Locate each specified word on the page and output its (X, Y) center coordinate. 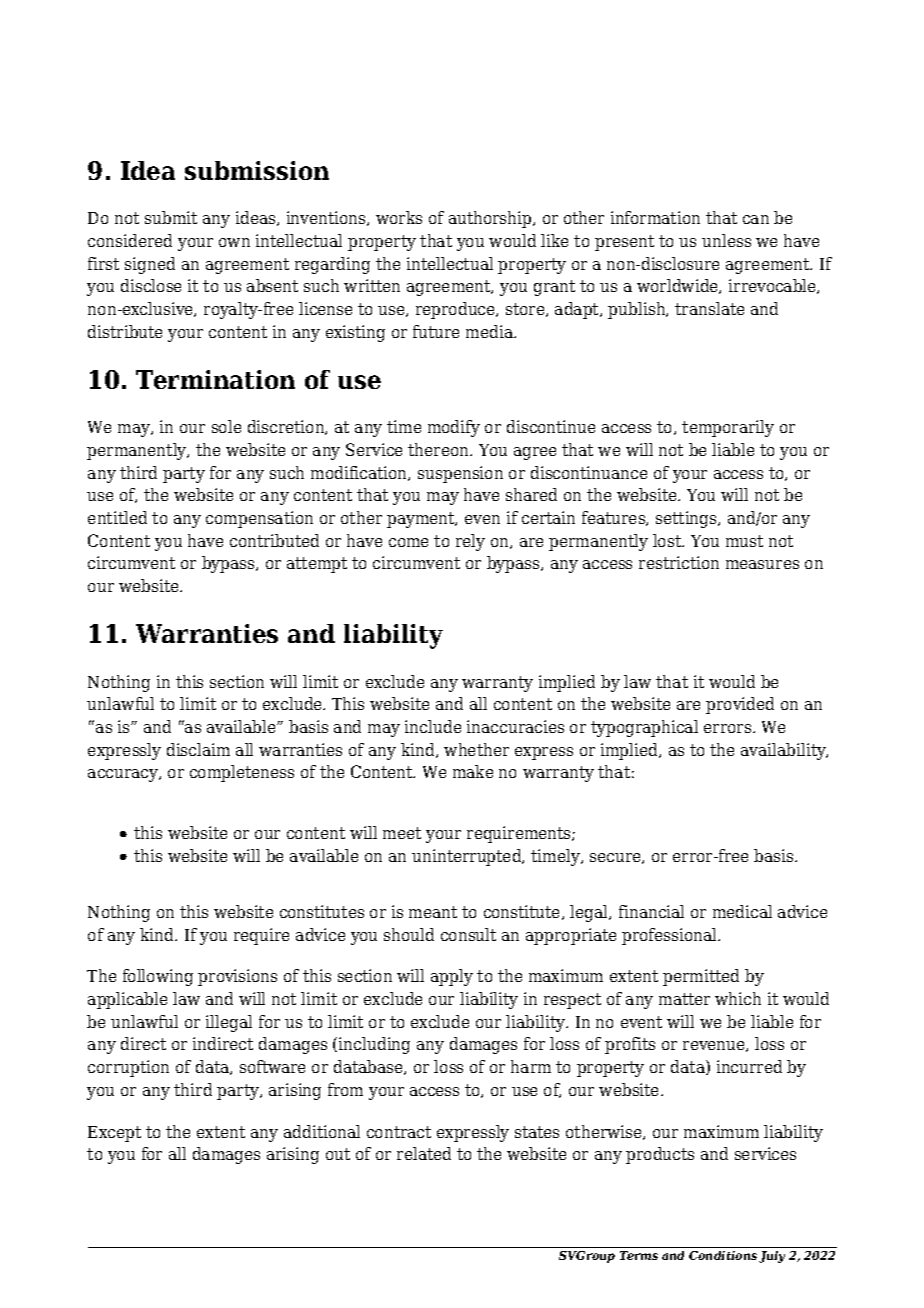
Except (114, 1134)
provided (740, 705)
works (399, 217)
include (433, 726)
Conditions (723, 1255)
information (655, 217)
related (424, 1153)
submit (171, 217)
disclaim (198, 749)
